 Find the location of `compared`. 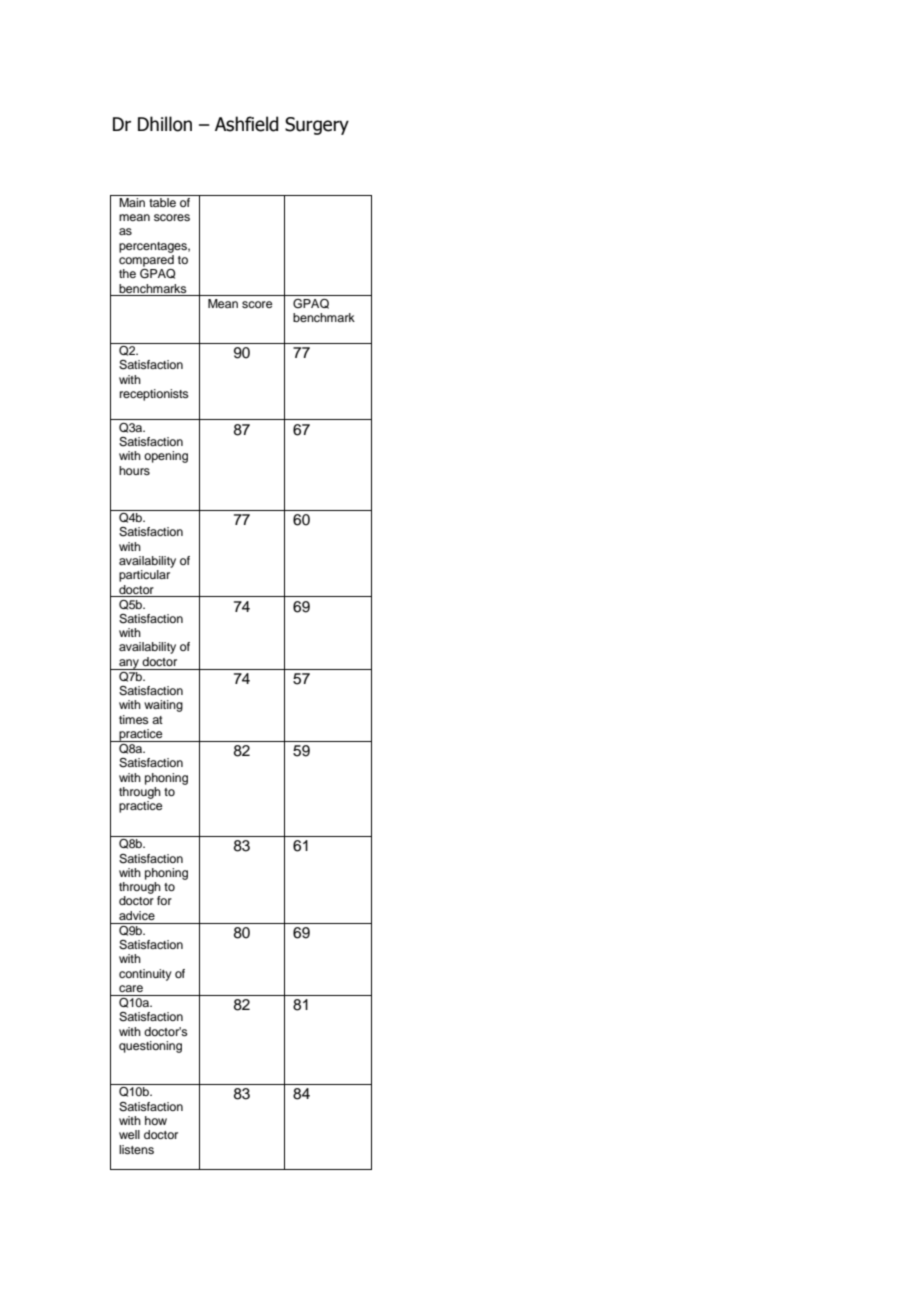

compared is located at coordinates (146, 261).
